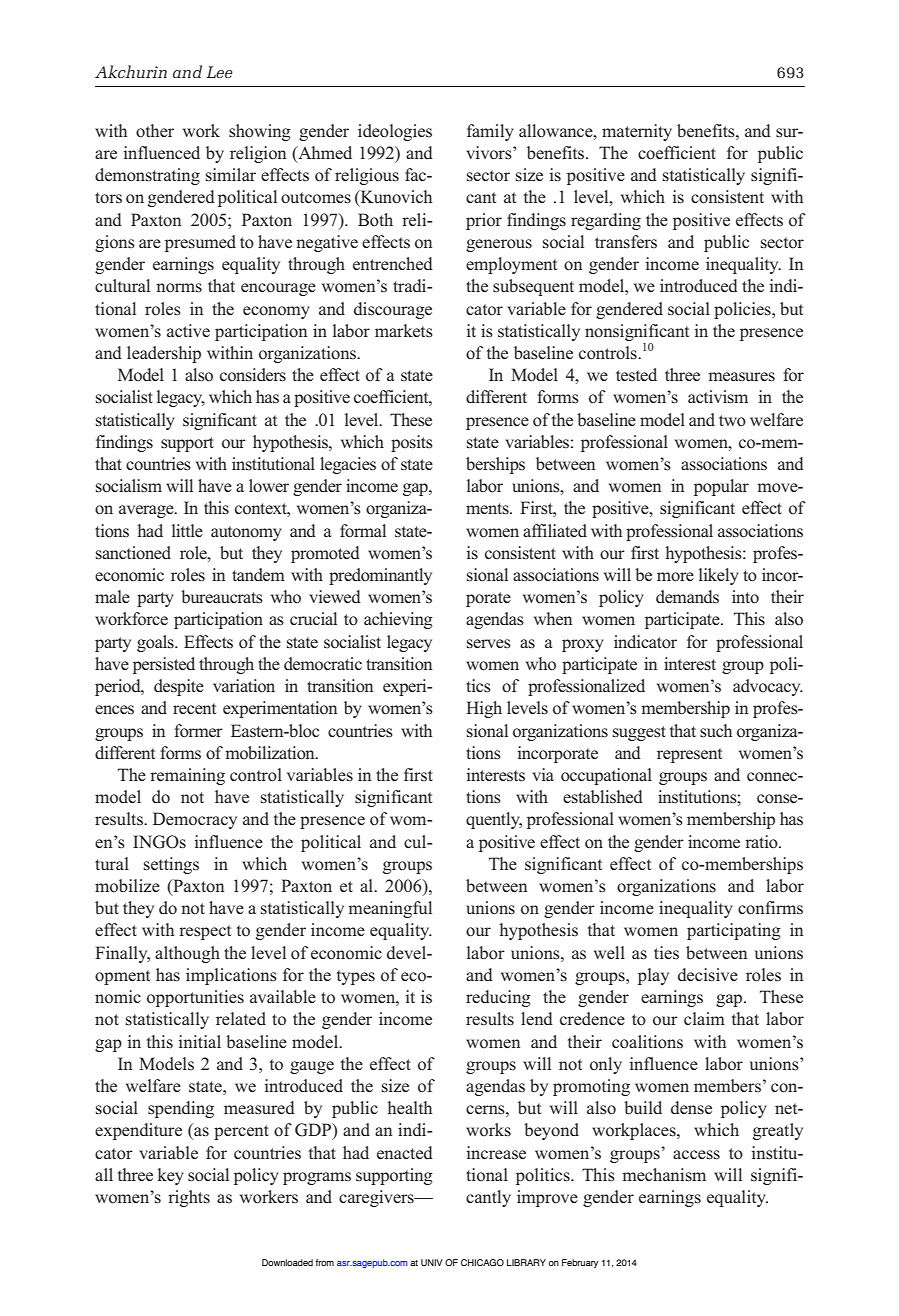 The width and height of the screenshot is (899, 1316). I want to click on markets, so click(404, 331).
